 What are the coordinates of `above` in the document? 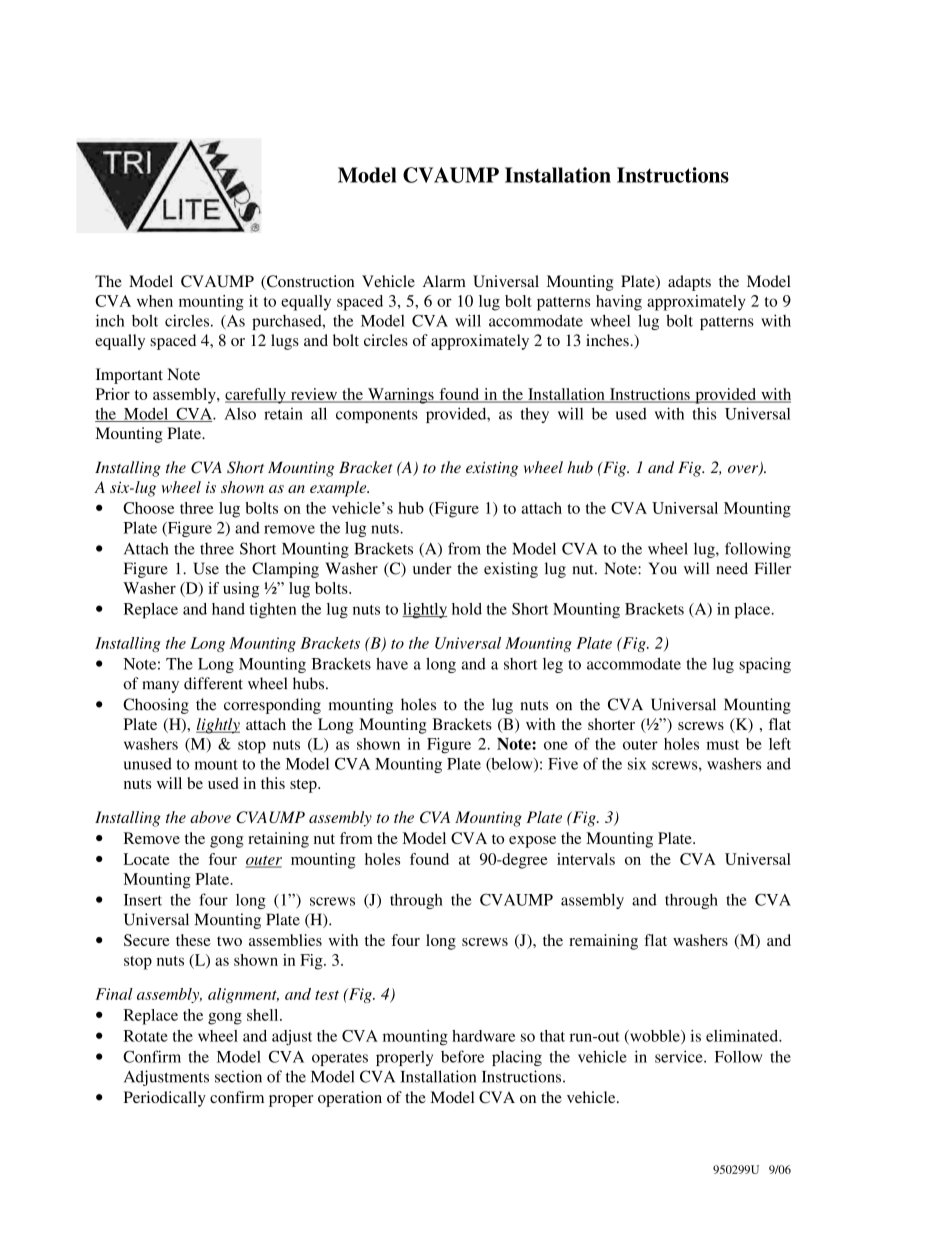 It's located at (210, 817).
